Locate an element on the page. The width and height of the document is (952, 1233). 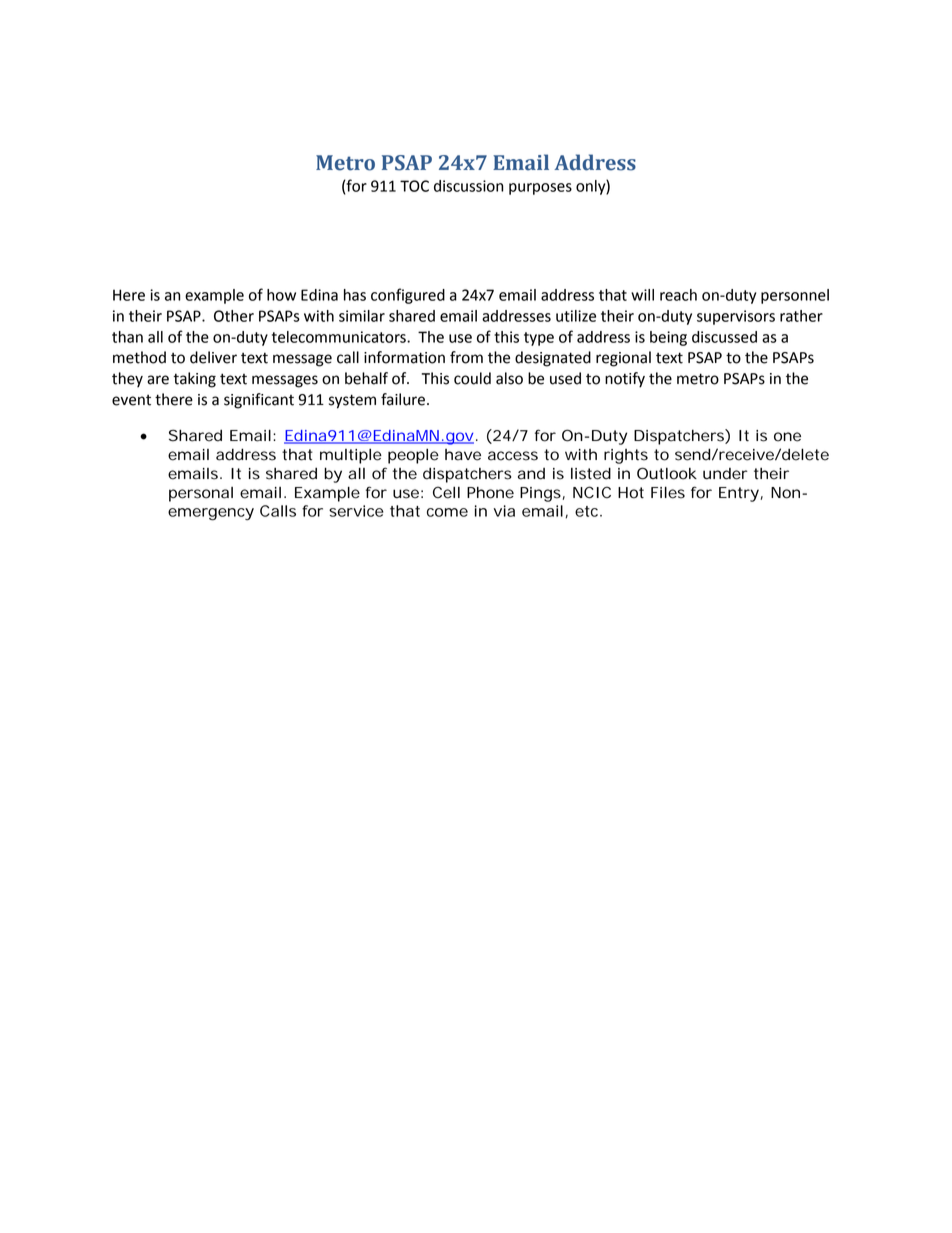
taking is located at coordinates (194, 380).
